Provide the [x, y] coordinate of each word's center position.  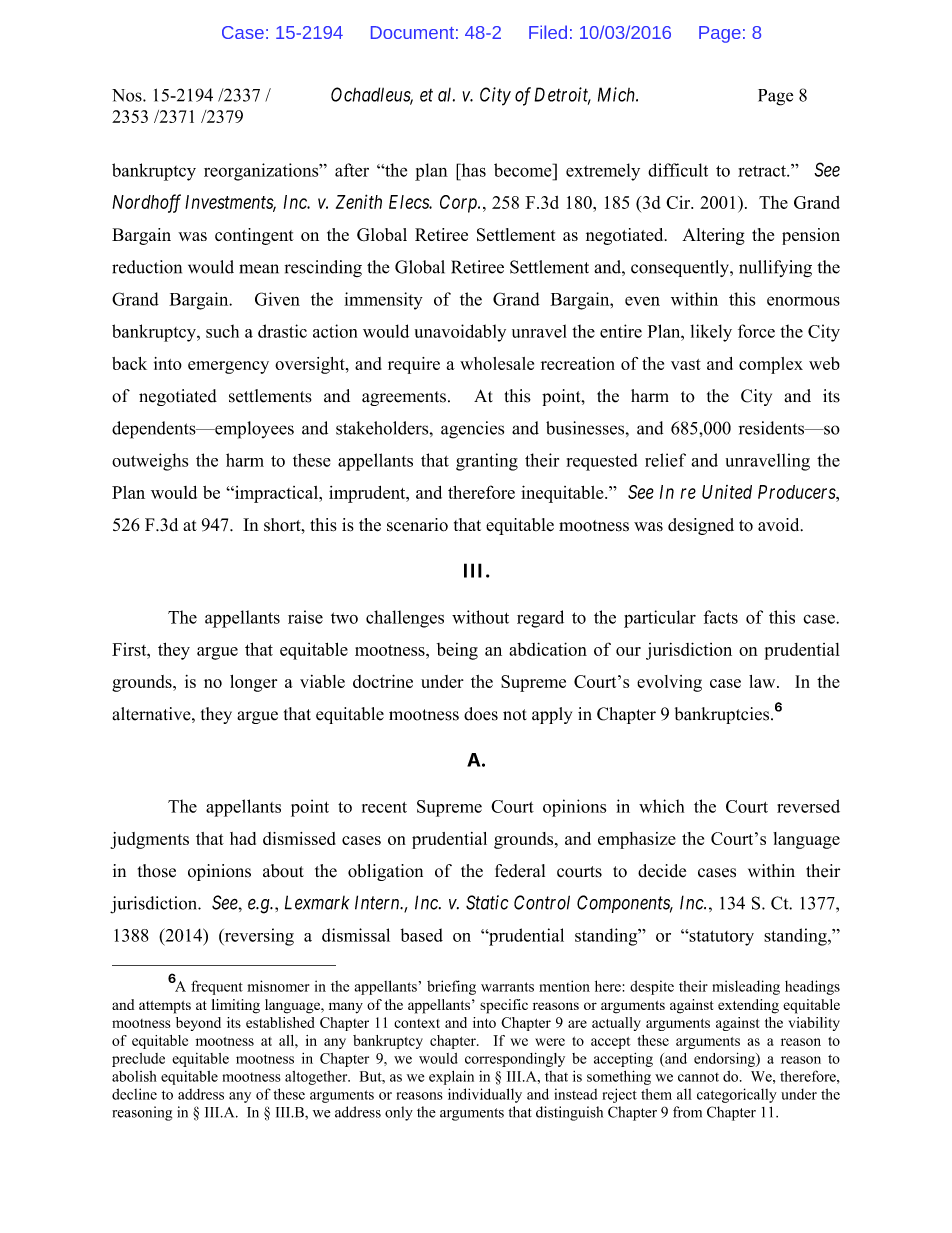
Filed [548, 32]
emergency [228, 367]
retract [763, 171]
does [481, 714]
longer [253, 683]
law [763, 681]
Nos [128, 95]
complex [771, 365]
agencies [472, 430]
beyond [198, 1024]
